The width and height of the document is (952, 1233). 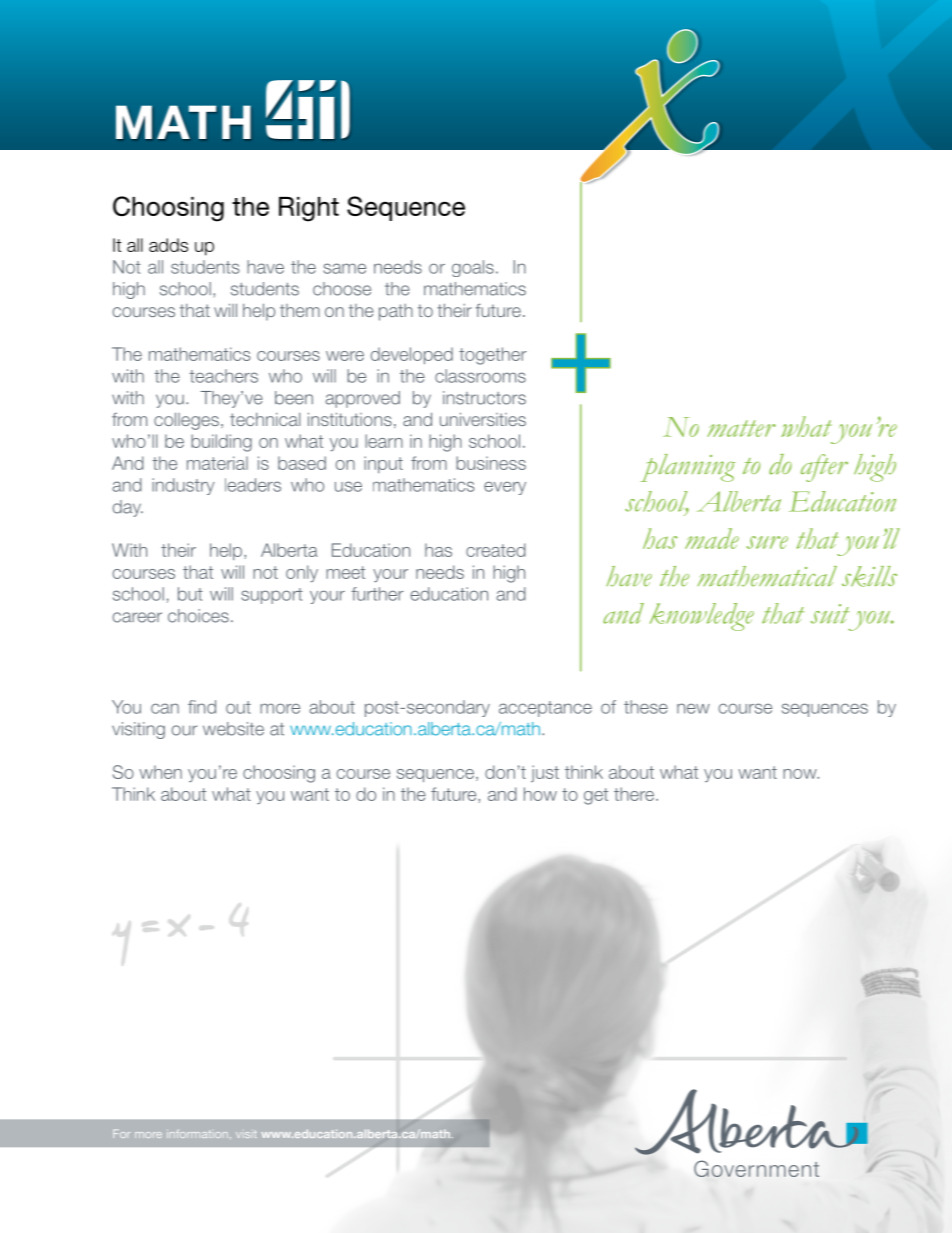 What do you see at coordinates (545, 709) in the document?
I see `acceptance` at bounding box center [545, 709].
